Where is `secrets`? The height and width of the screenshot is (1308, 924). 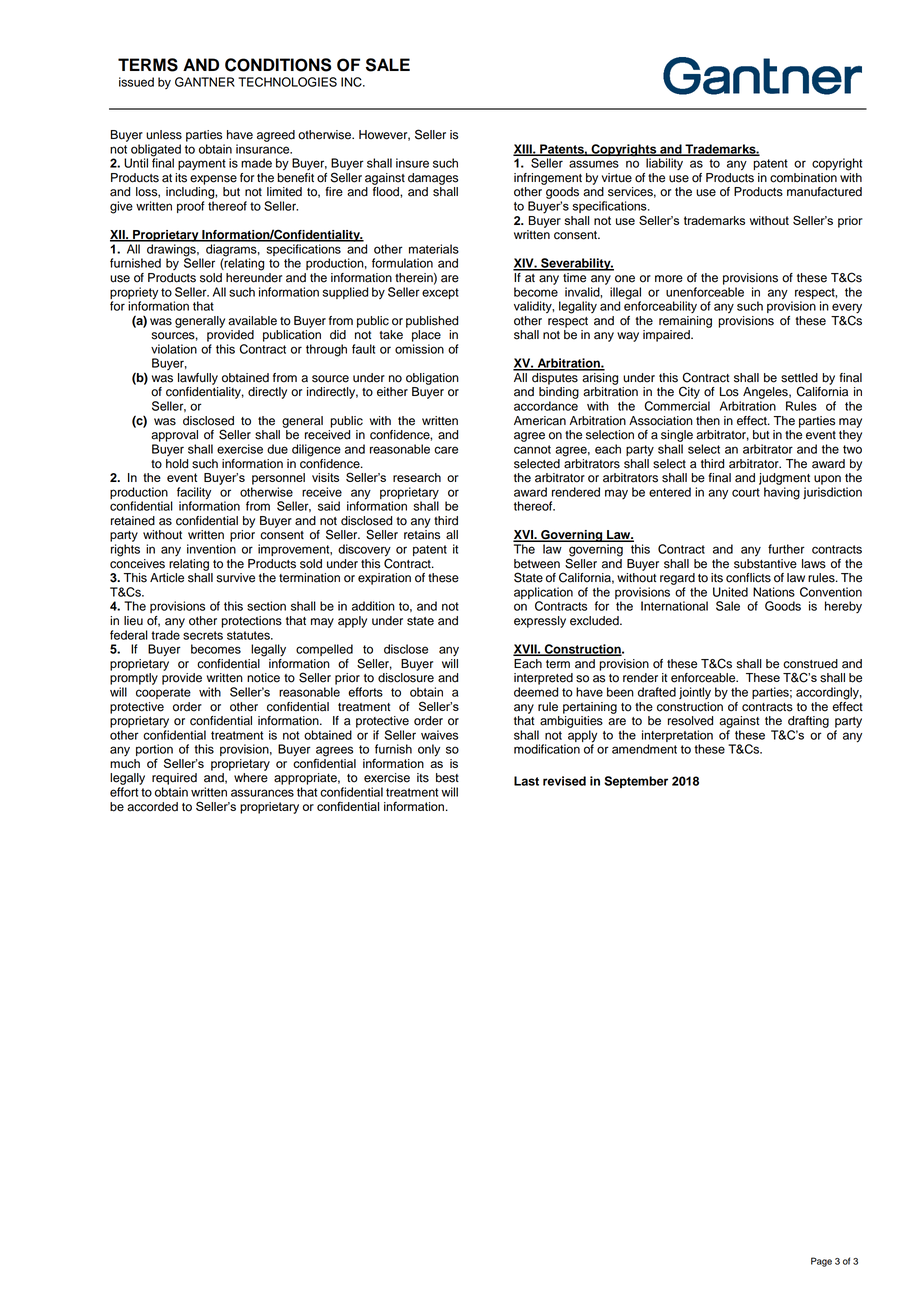 secrets is located at coordinates (203, 635).
